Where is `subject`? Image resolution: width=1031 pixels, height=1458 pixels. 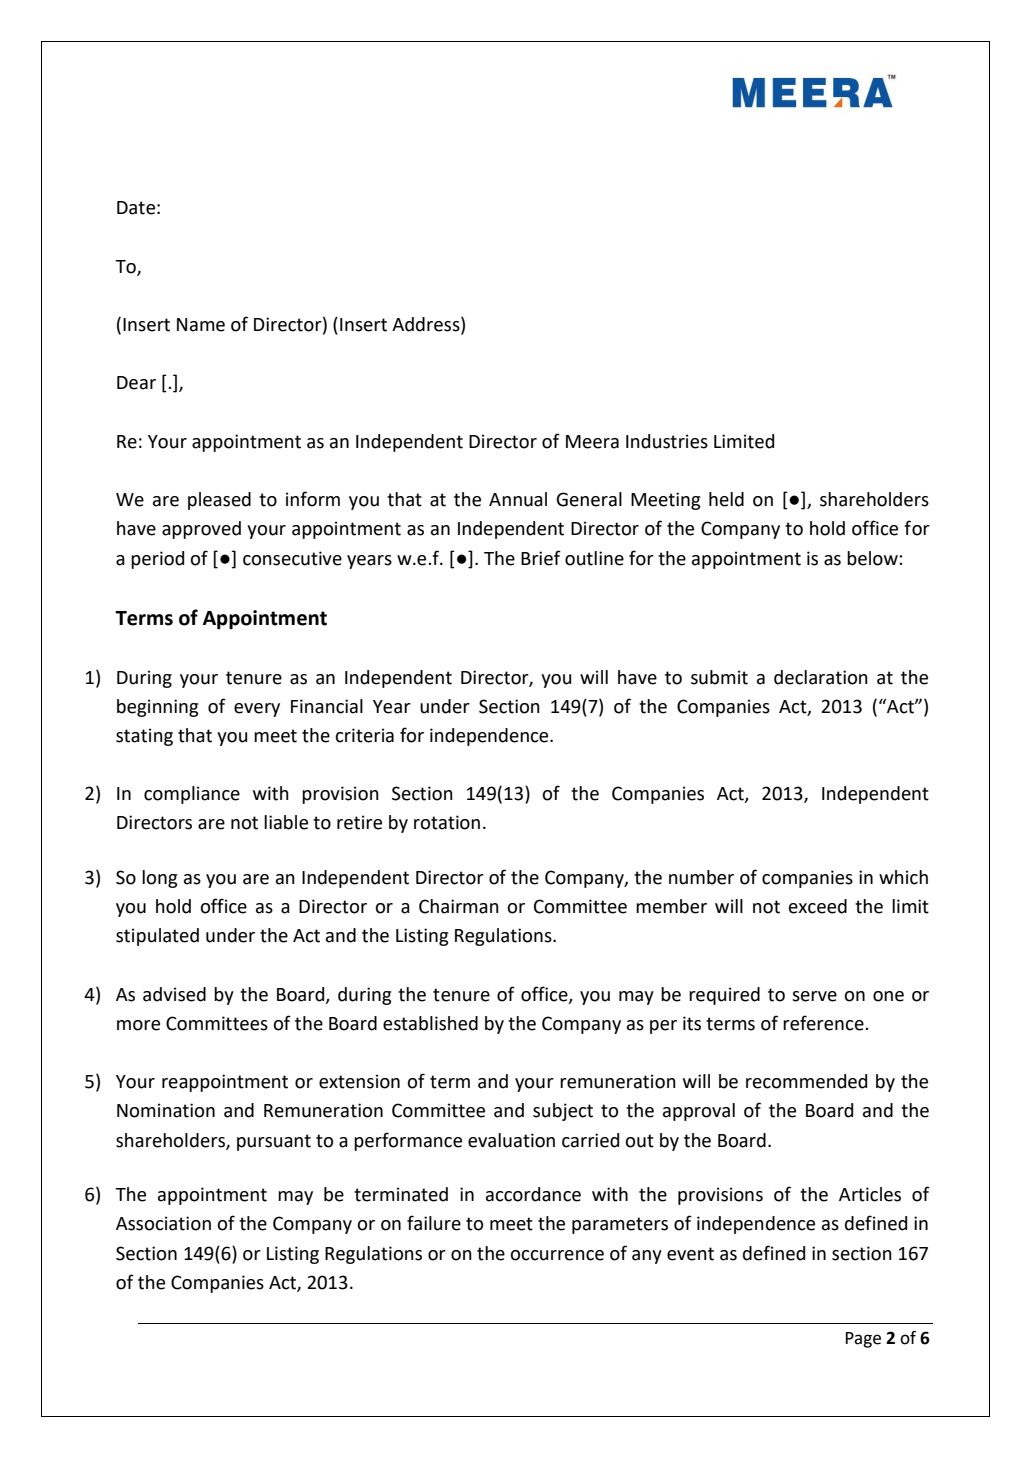 subject is located at coordinates (563, 1112).
